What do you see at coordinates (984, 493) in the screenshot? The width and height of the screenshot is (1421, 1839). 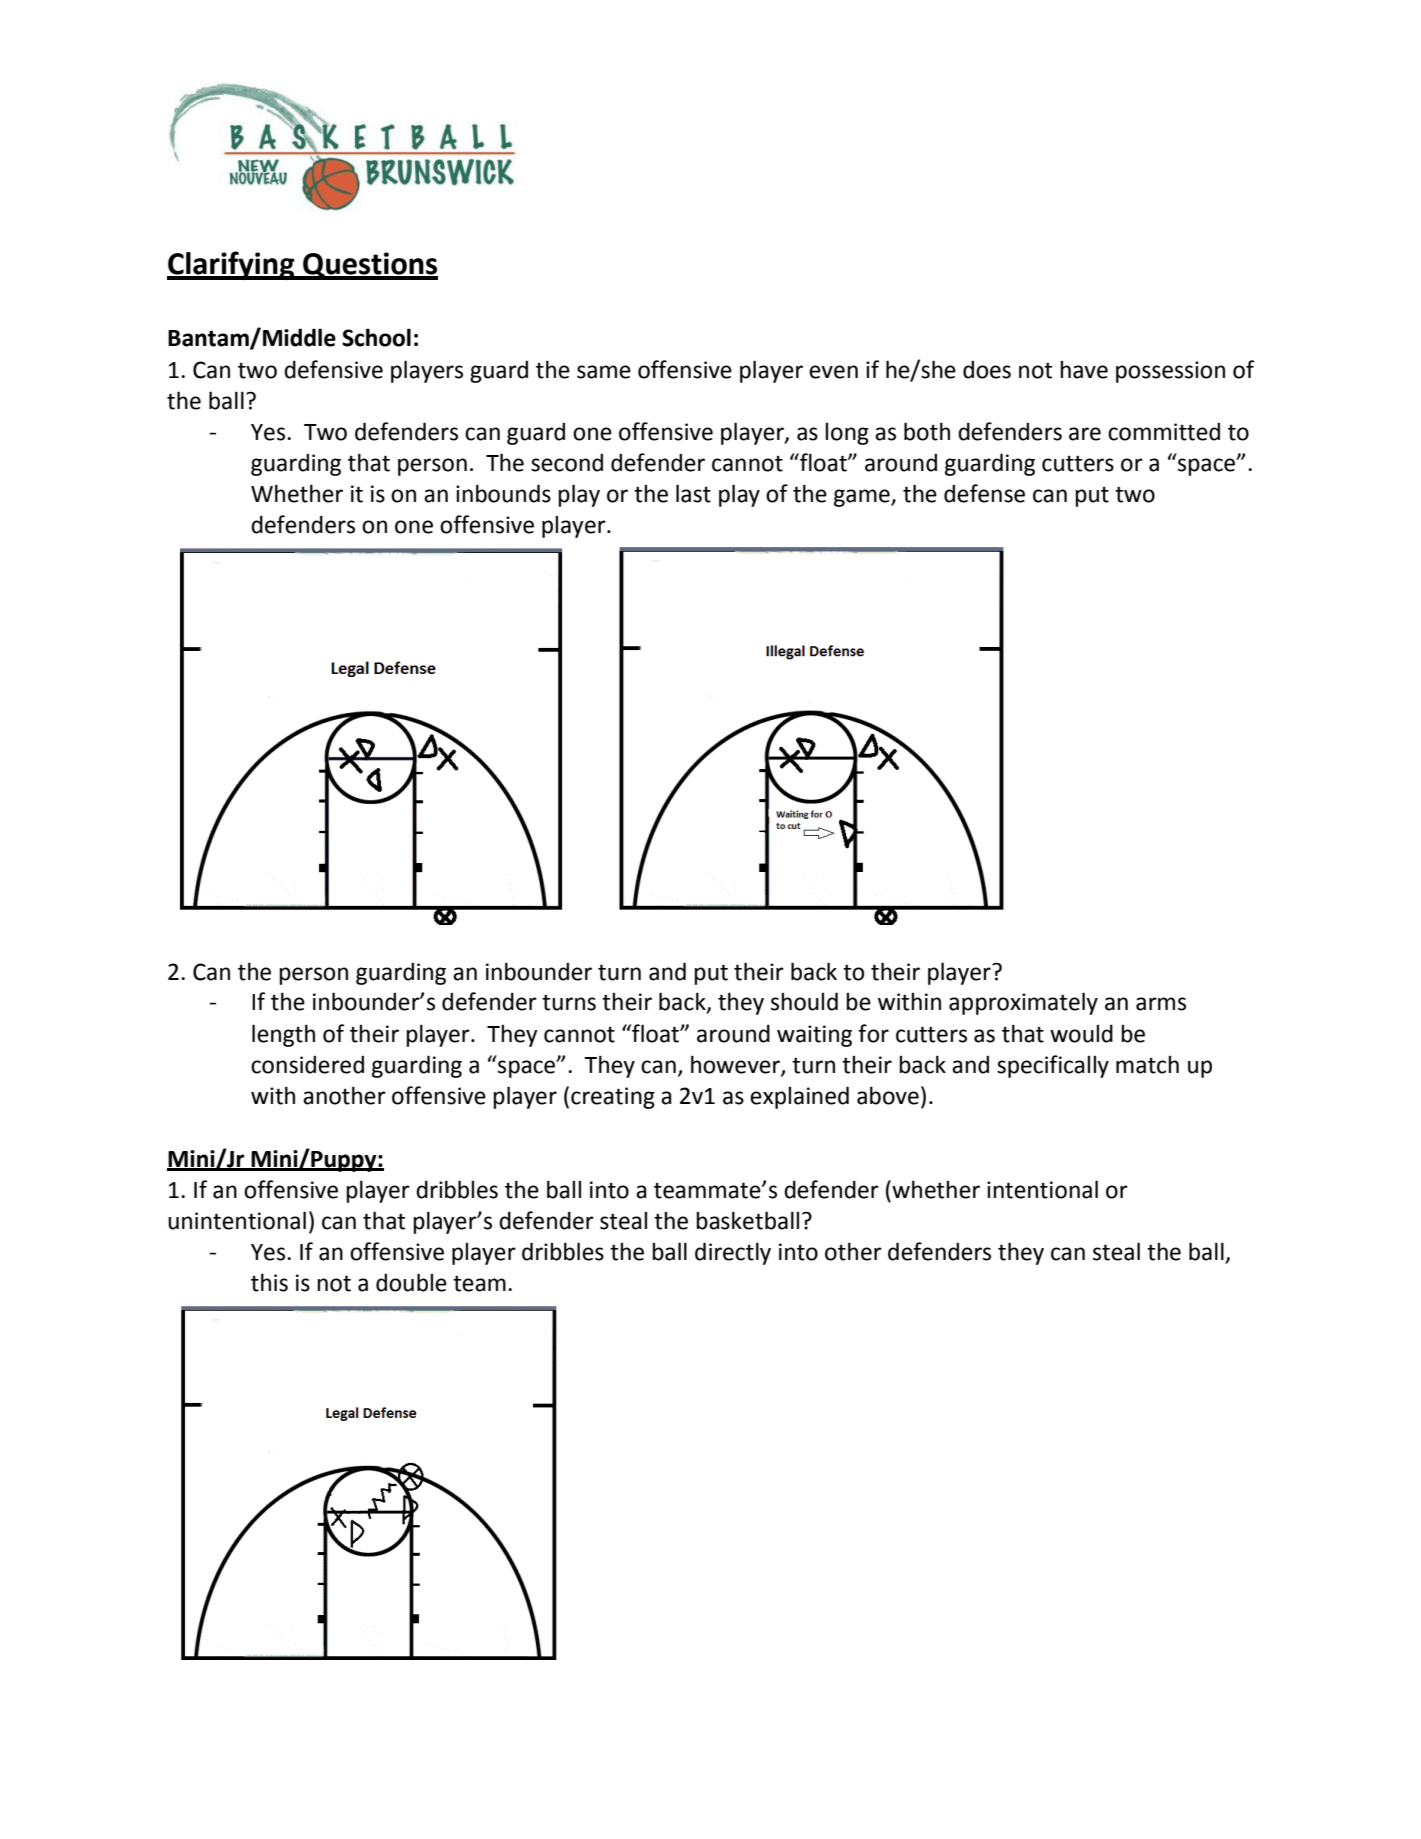 I see `defense` at bounding box center [984, 493].
